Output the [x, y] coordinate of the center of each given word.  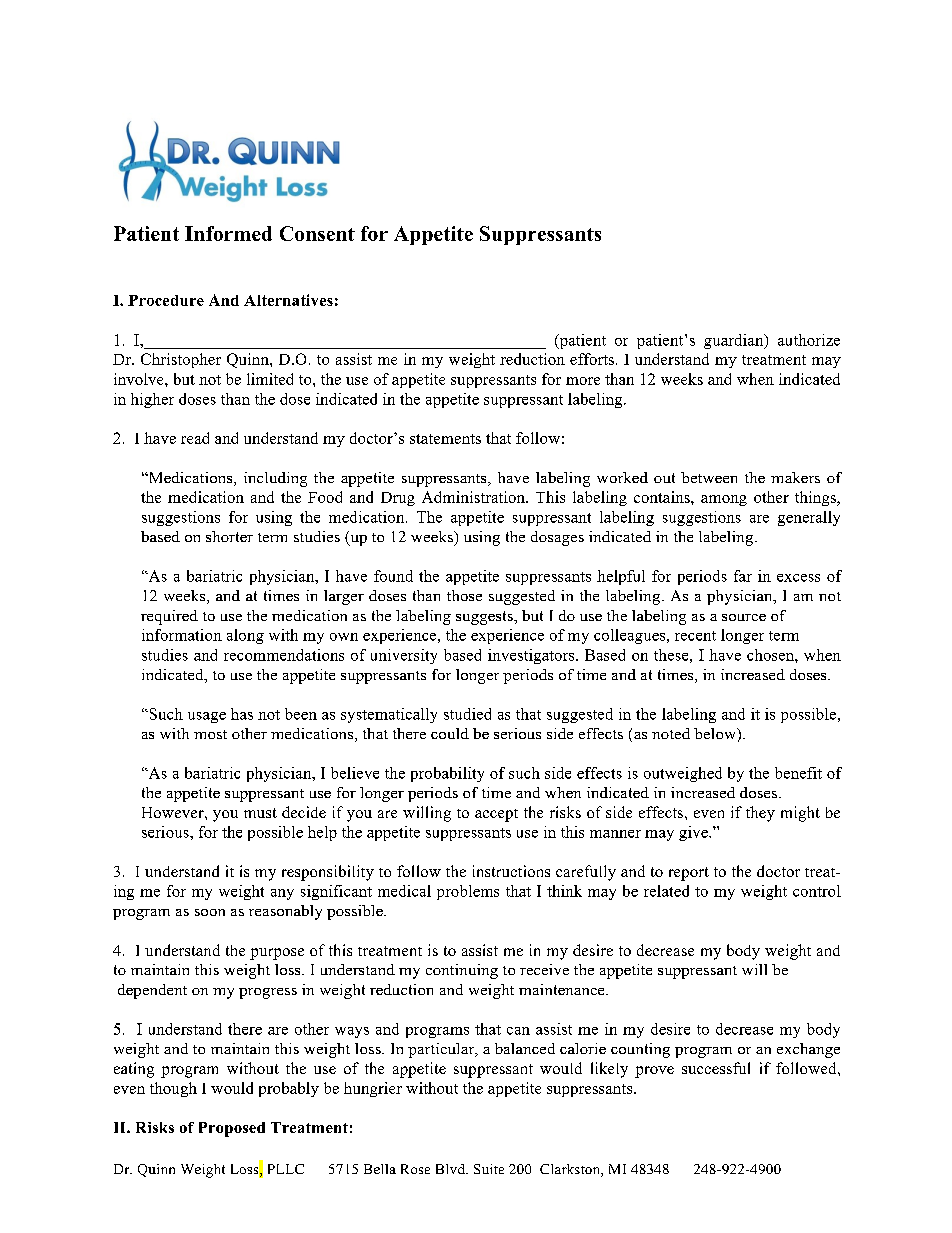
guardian [735, 341]
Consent [317, 233]
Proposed [232, 1129]
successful [716, 1068]
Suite [489, 1169]
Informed [228, 233]
